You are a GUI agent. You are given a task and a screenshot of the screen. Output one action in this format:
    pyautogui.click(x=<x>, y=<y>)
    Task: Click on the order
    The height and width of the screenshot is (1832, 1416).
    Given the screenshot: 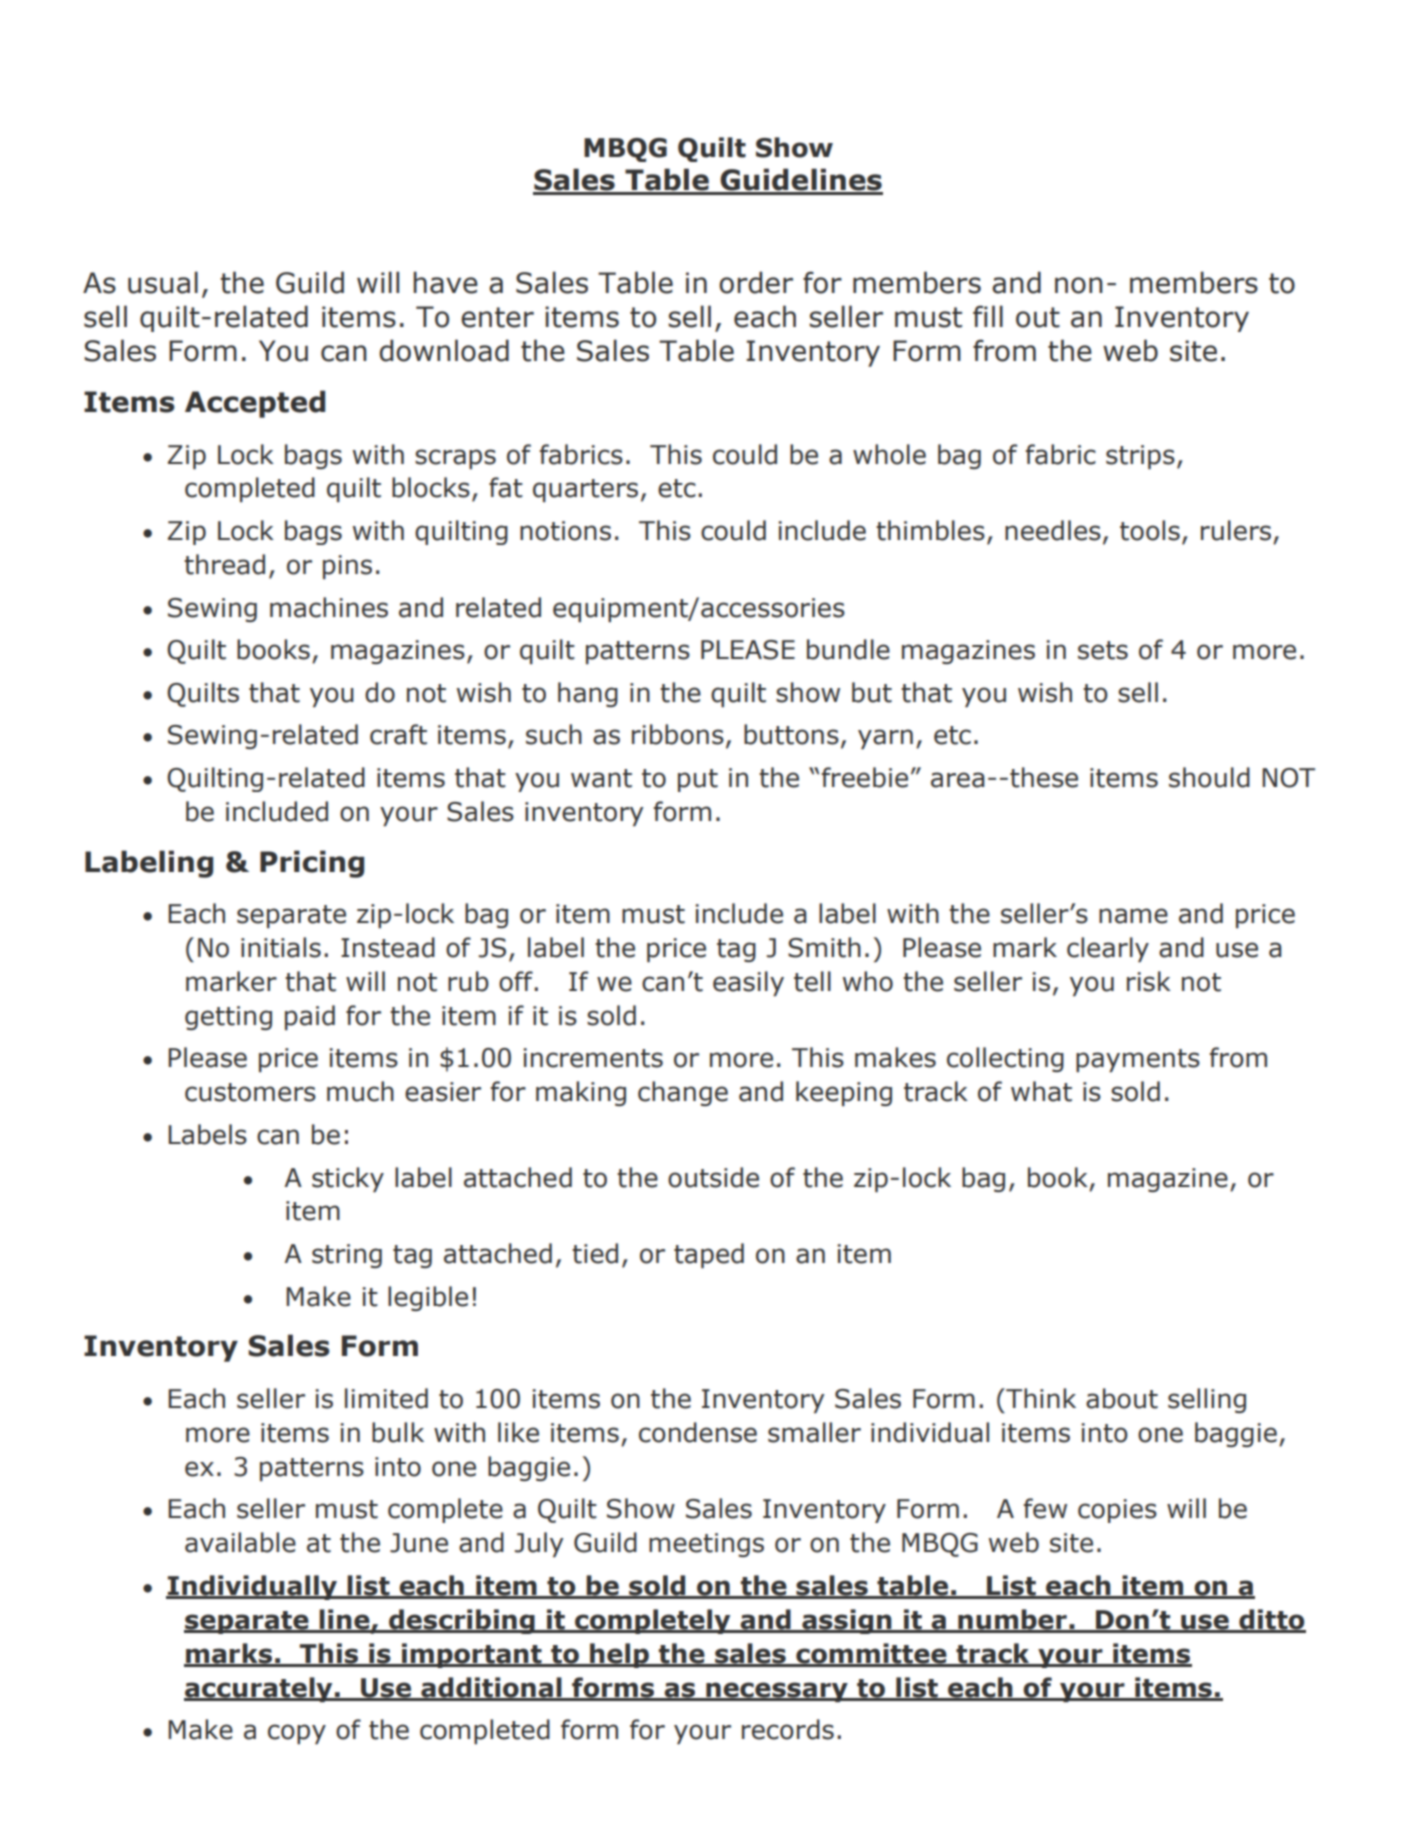 What is the action you would take?
    pyautogui.click(x=756, y=282)
